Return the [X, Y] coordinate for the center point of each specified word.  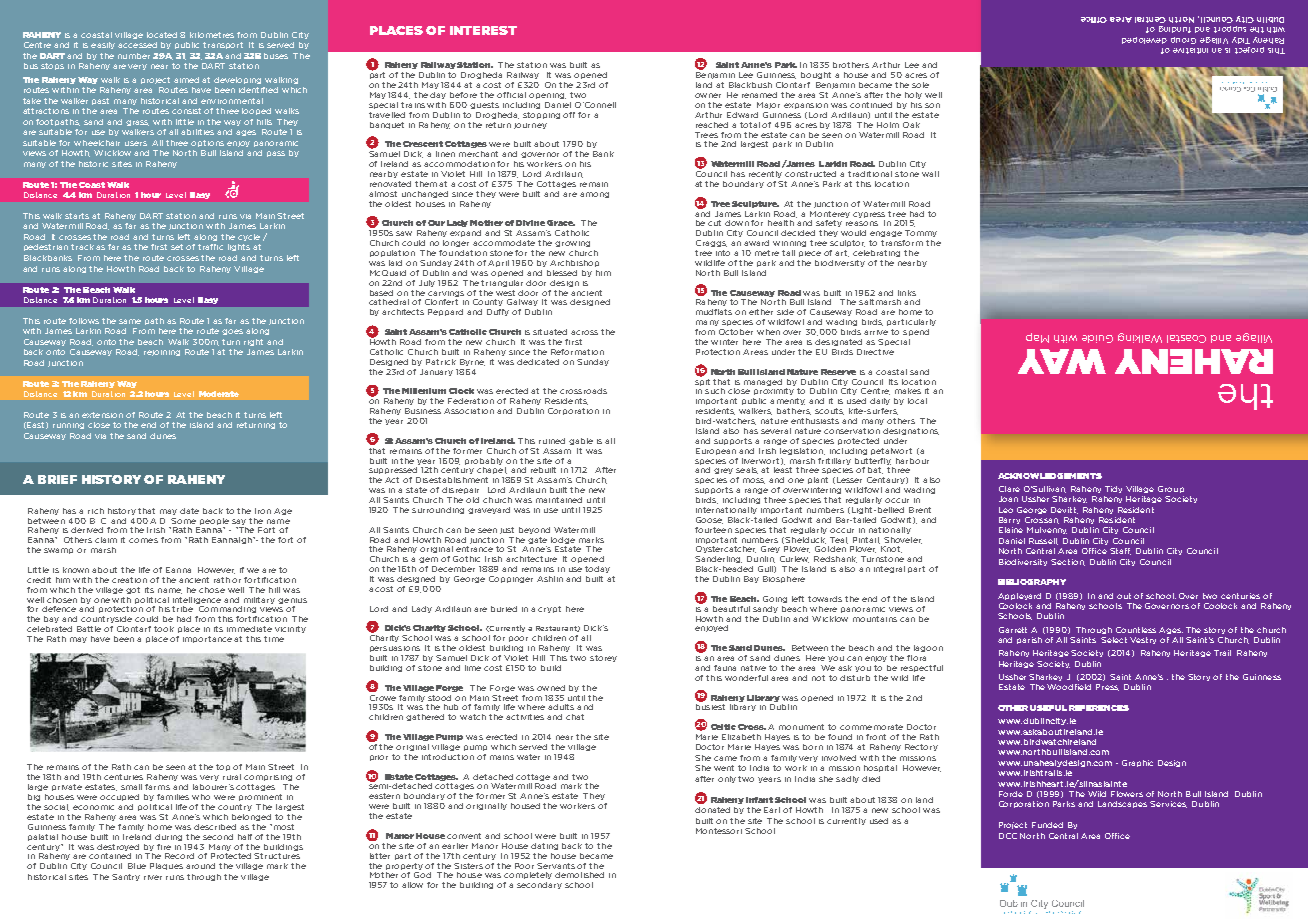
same [130, 321]
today [597, 569]
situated [550, 332]
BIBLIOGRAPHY [1032, 582]
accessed [137, 45]
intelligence [197, 600]
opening [547, 96]
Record [179, 856]
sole [920, 85]
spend [916, 332]
